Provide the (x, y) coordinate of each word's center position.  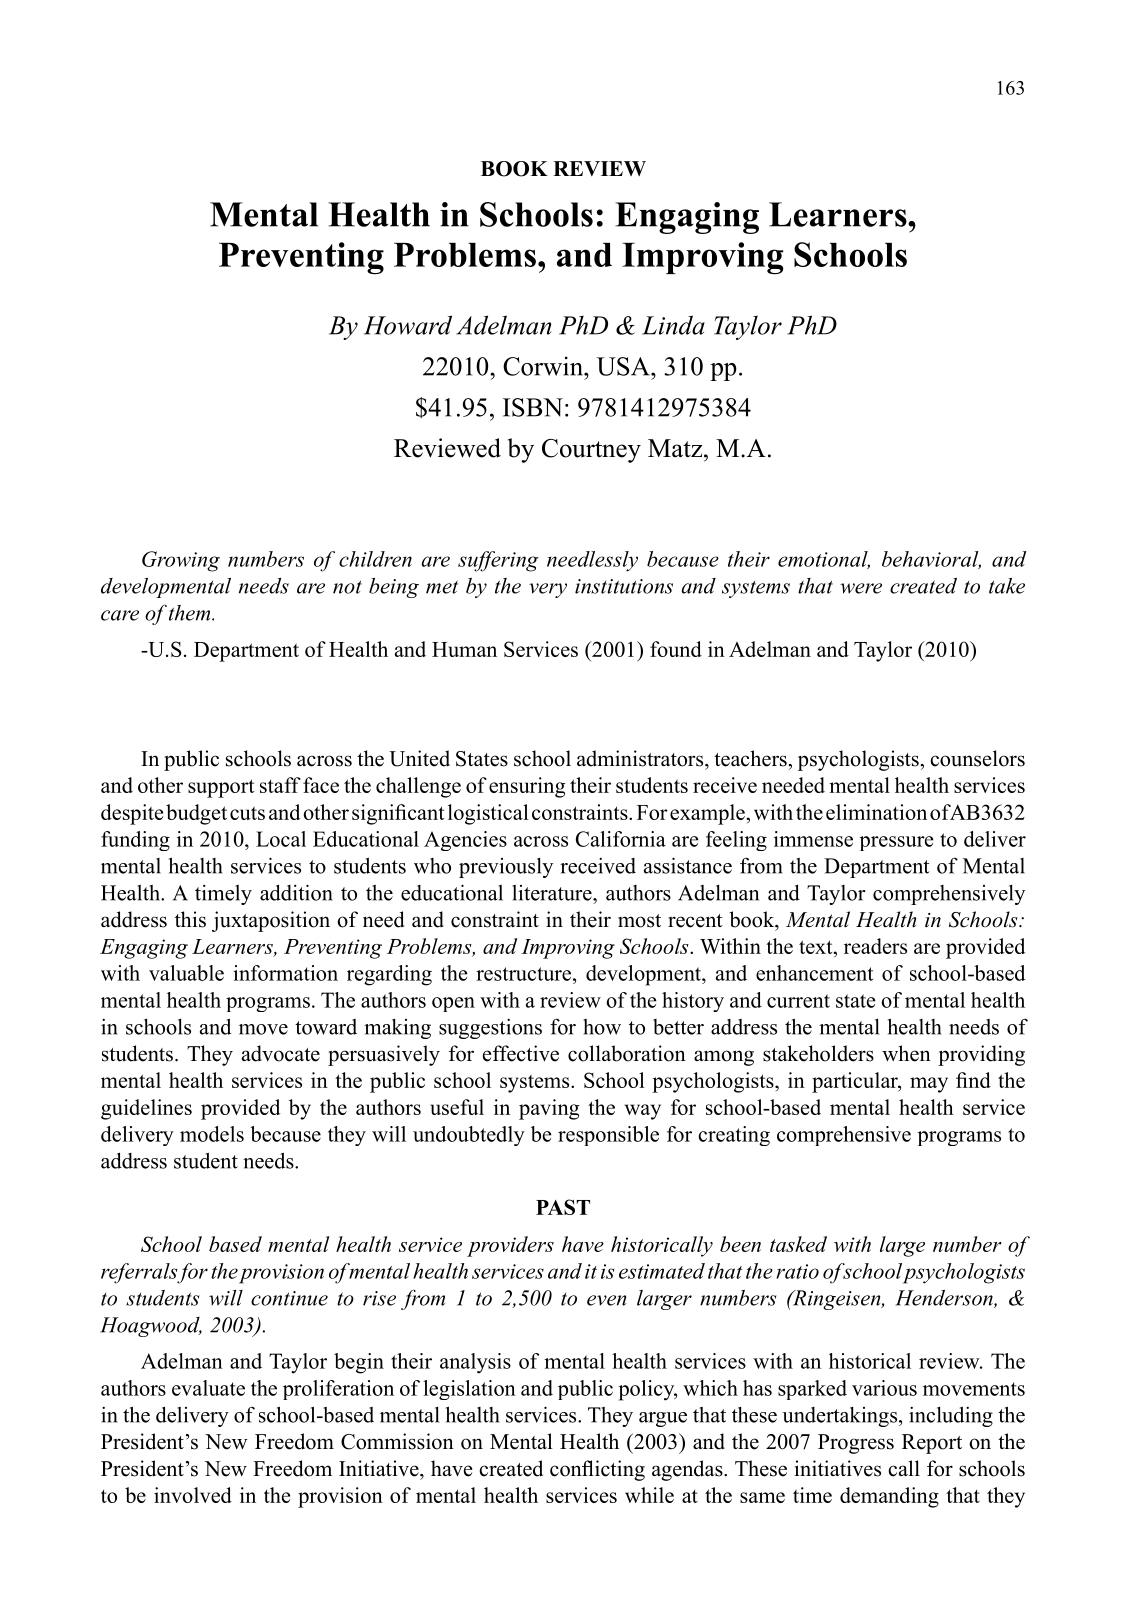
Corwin (544, 366)
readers (875, 946)
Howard (408, 325)
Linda (673, 325)
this (190, 919)
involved (193, 1495)
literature (553, 893)
